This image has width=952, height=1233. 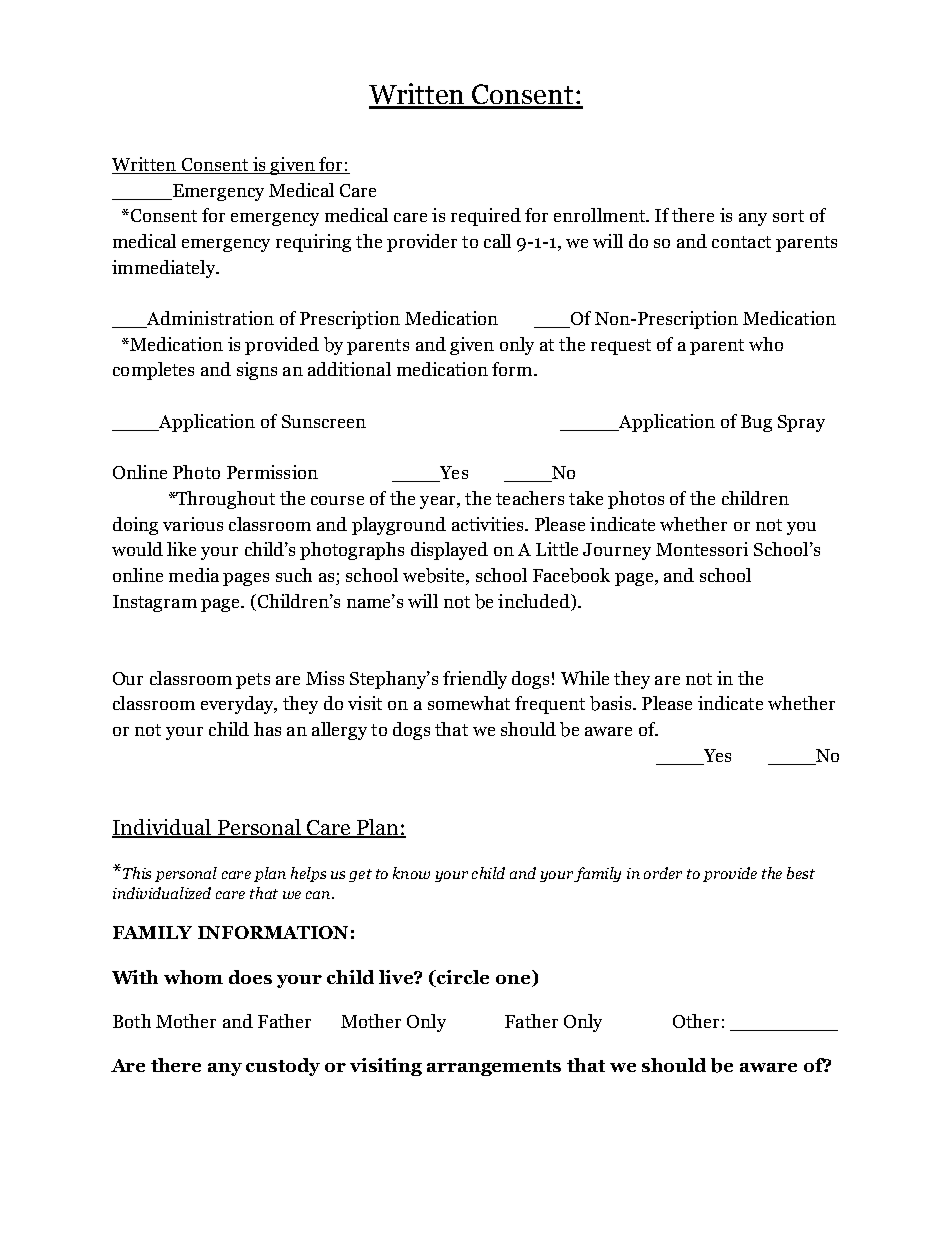 I want to click on pets, so click(x=253, y=681).
